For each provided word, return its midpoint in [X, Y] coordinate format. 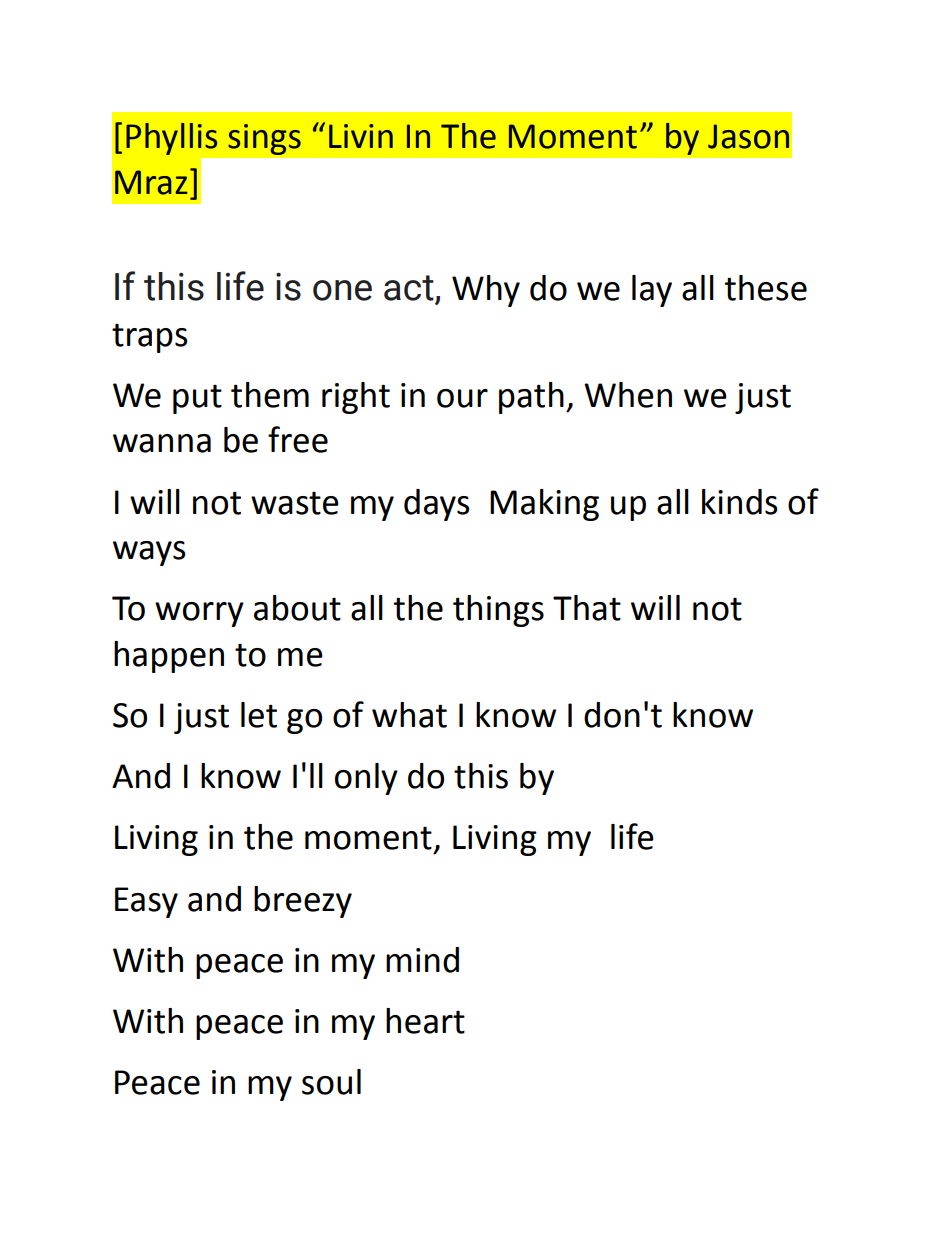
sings [264, 139]
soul [331, 1082]
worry [199, 614]
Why [486, 291]
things [498, 611]
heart [425, 1021]
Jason [748, 136]
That [587, 608]
